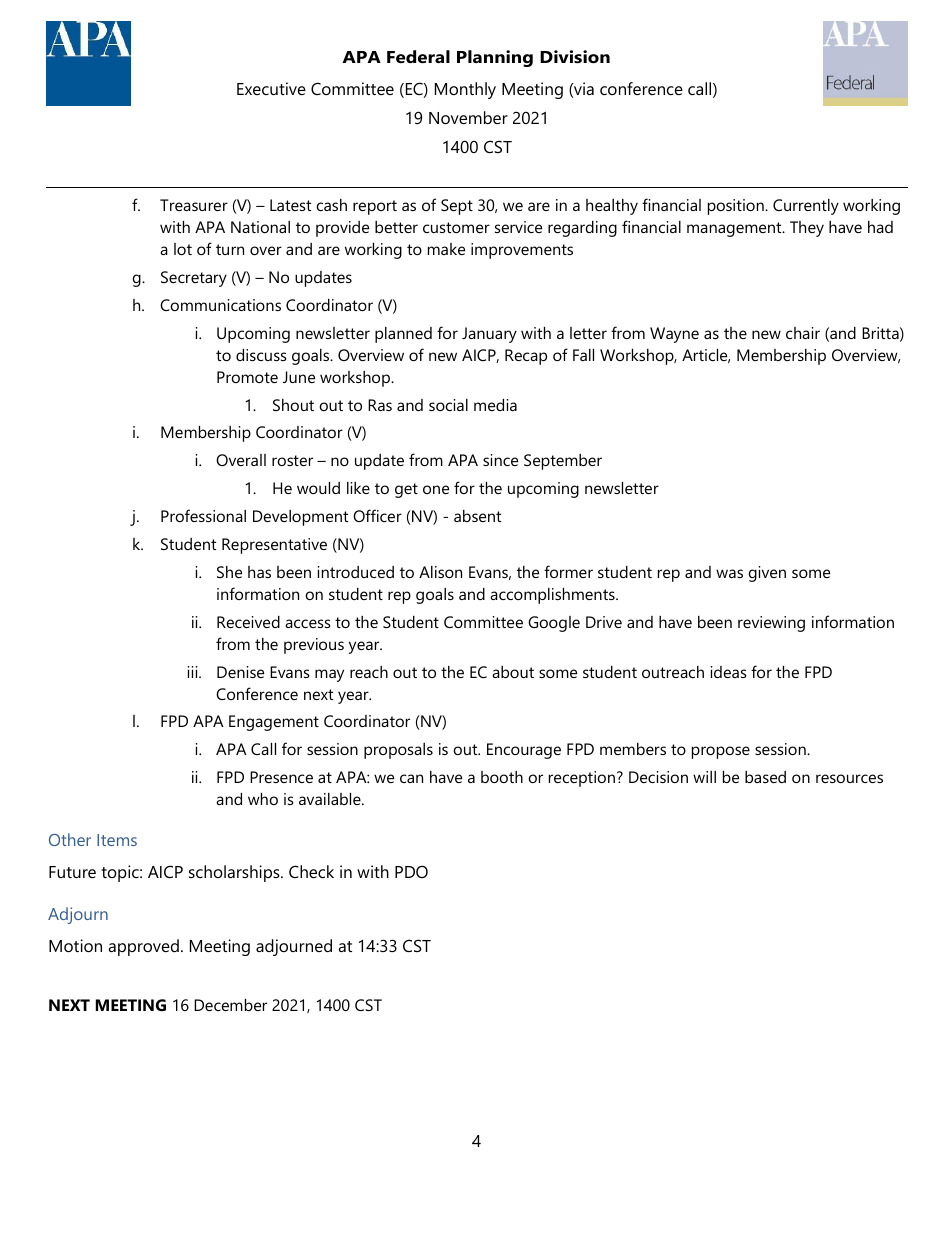 The image size is (952, 1233). What do you see at coordinates (411, 871) in the image?
I see `PDO` at bounding box center [411, 871].
